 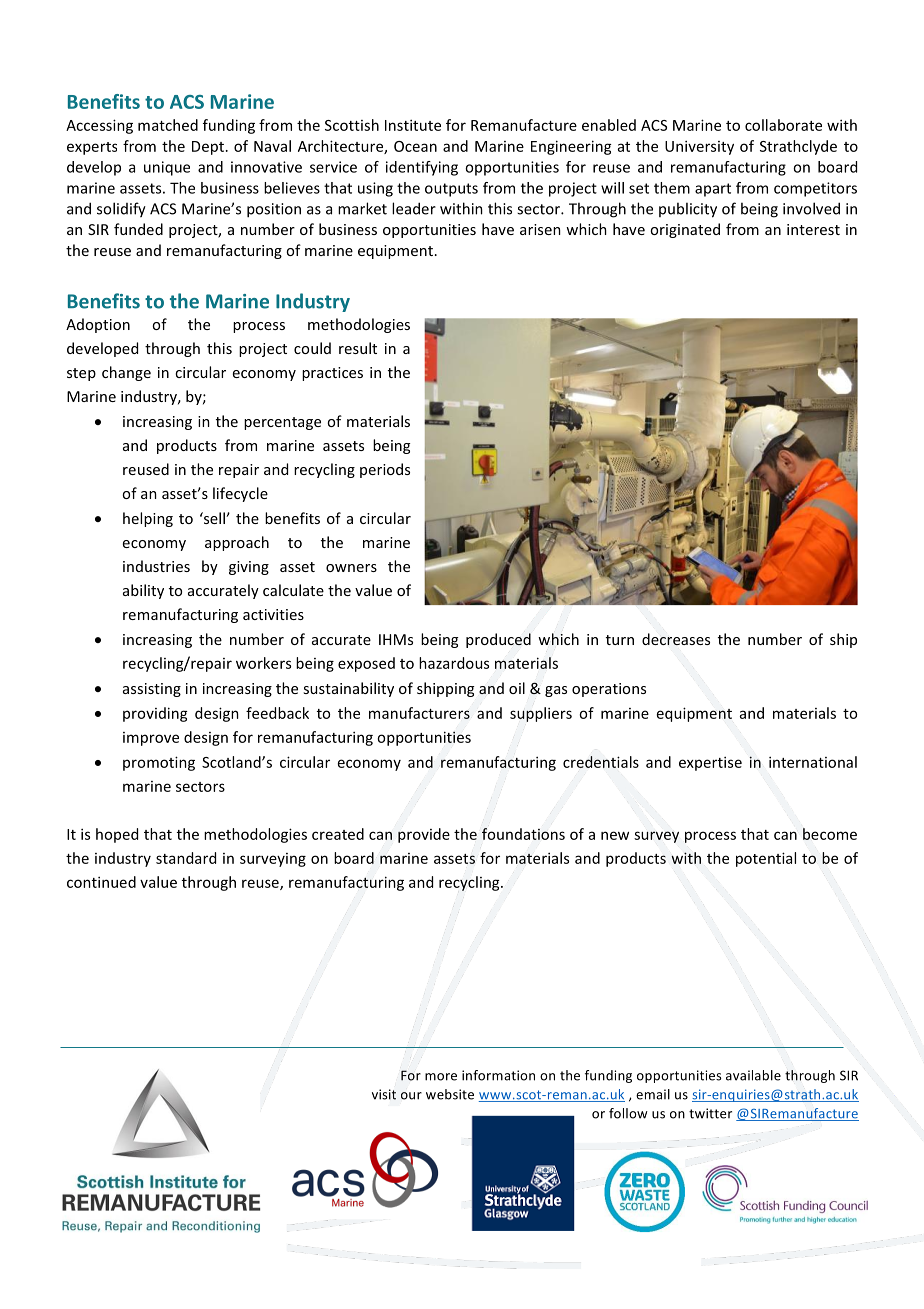 I want to click on visit, so click(x=384, y=1094).
